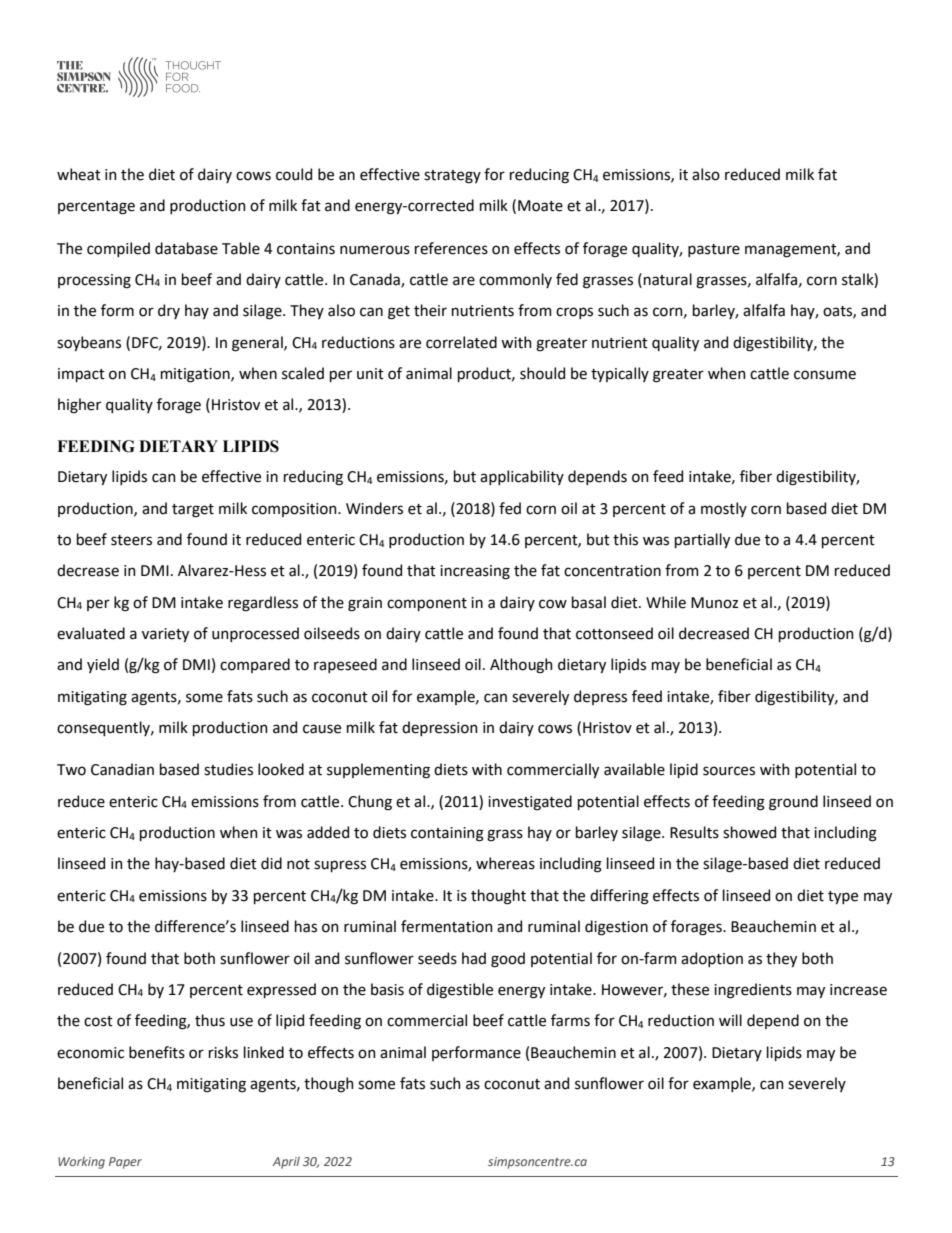 The image size is (952, 1233). I want to click on sources, so click(729, 771).
